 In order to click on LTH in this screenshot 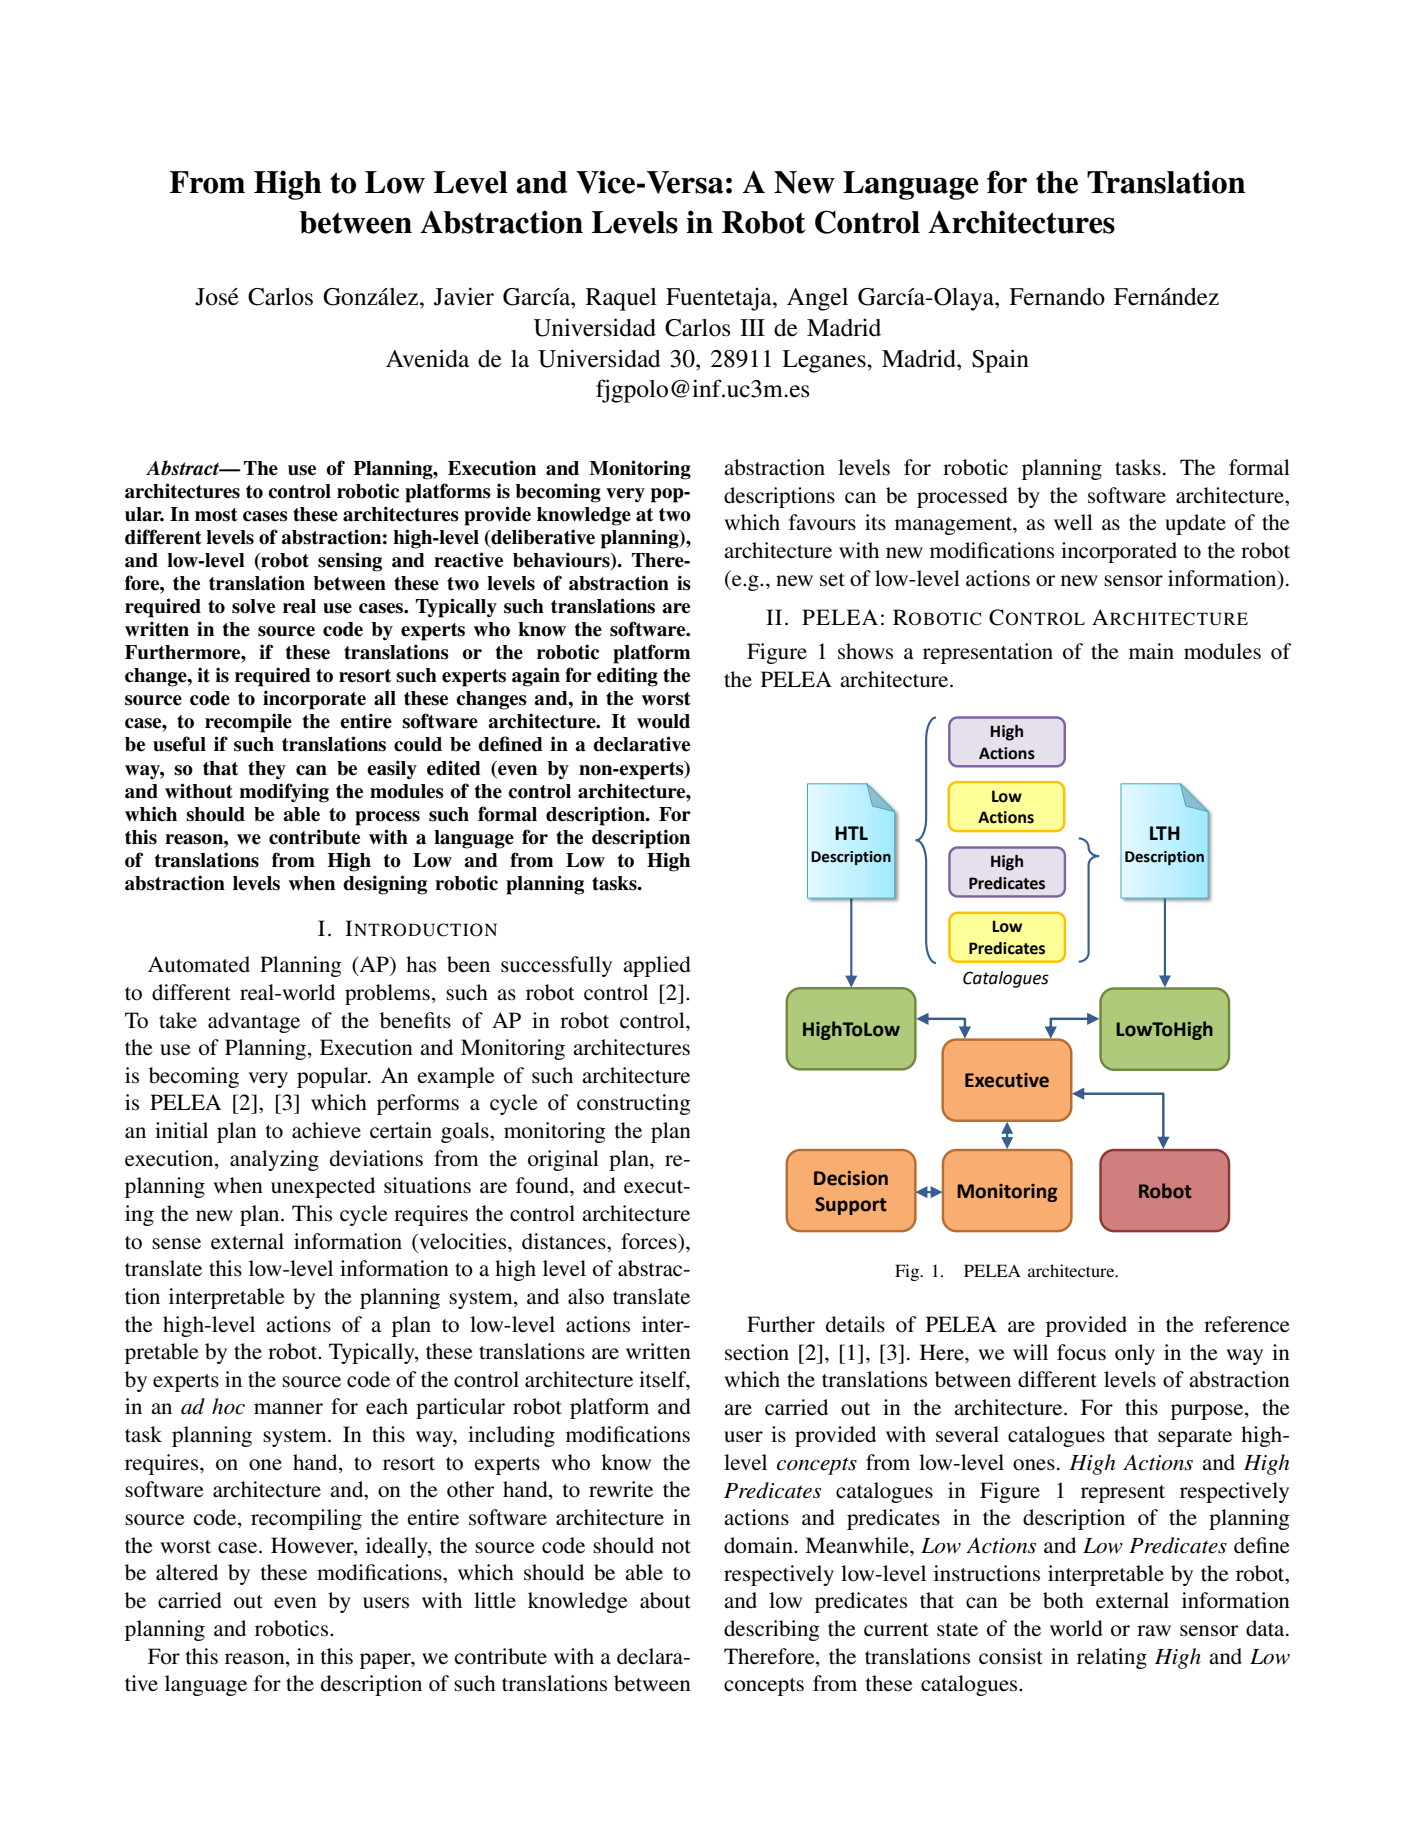, I will do `click(1165, 833)`.
